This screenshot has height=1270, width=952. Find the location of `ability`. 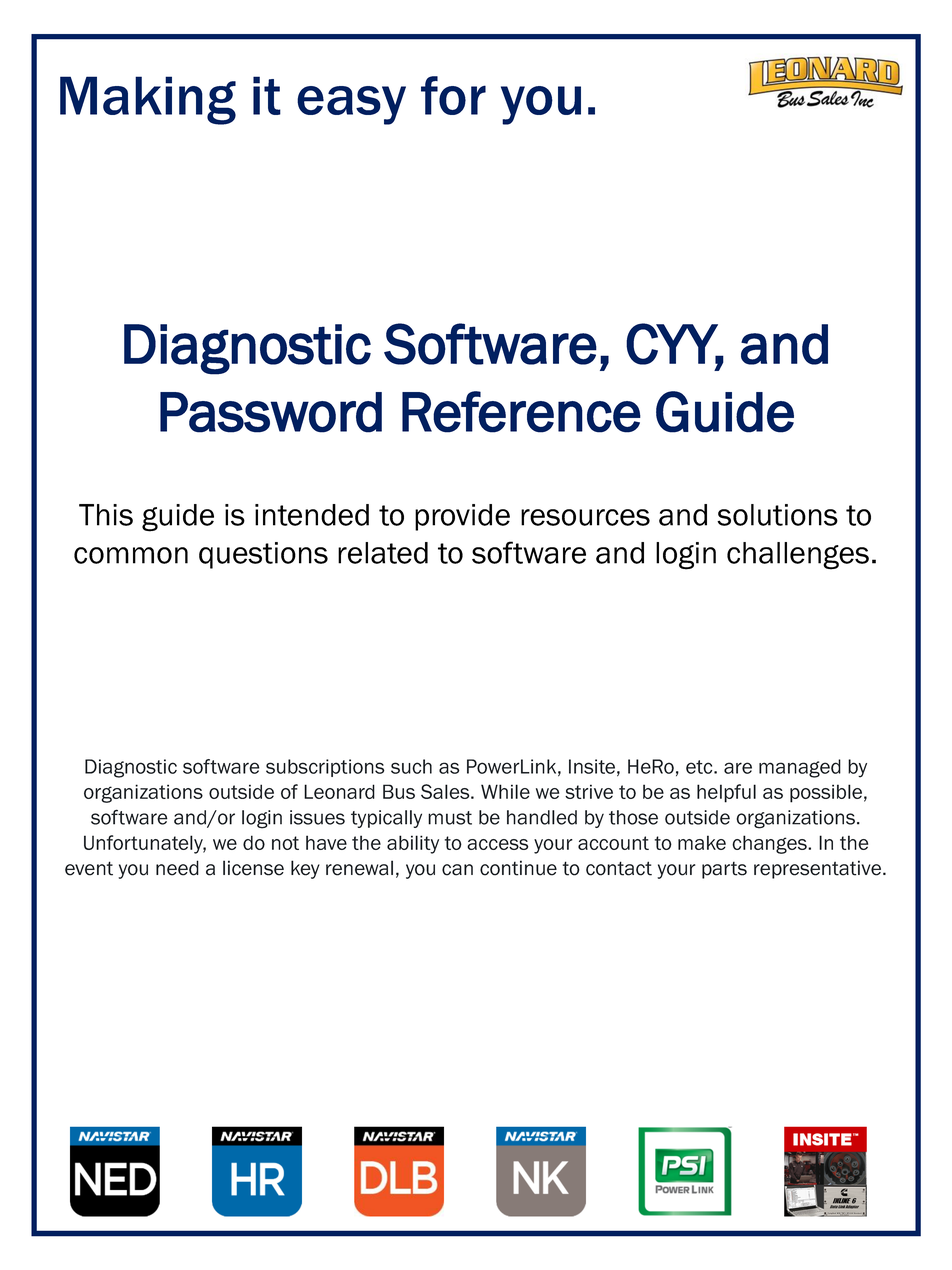

ability is located at coordinates (413, 844).
